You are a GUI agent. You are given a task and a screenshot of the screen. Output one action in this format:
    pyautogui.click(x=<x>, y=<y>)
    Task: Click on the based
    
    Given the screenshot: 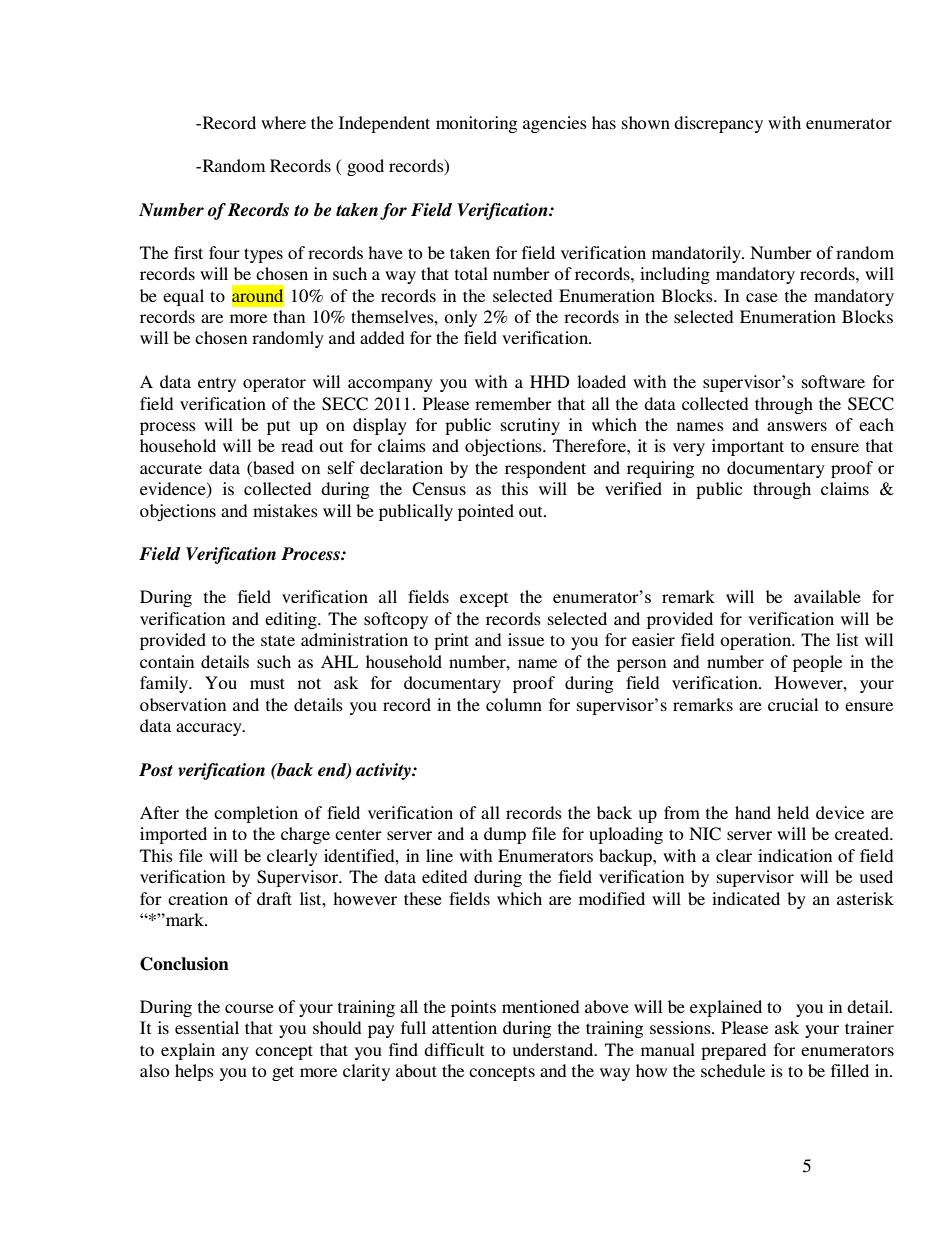 What is the action you would take?
    pyautogui.click(x=273, y=467)
